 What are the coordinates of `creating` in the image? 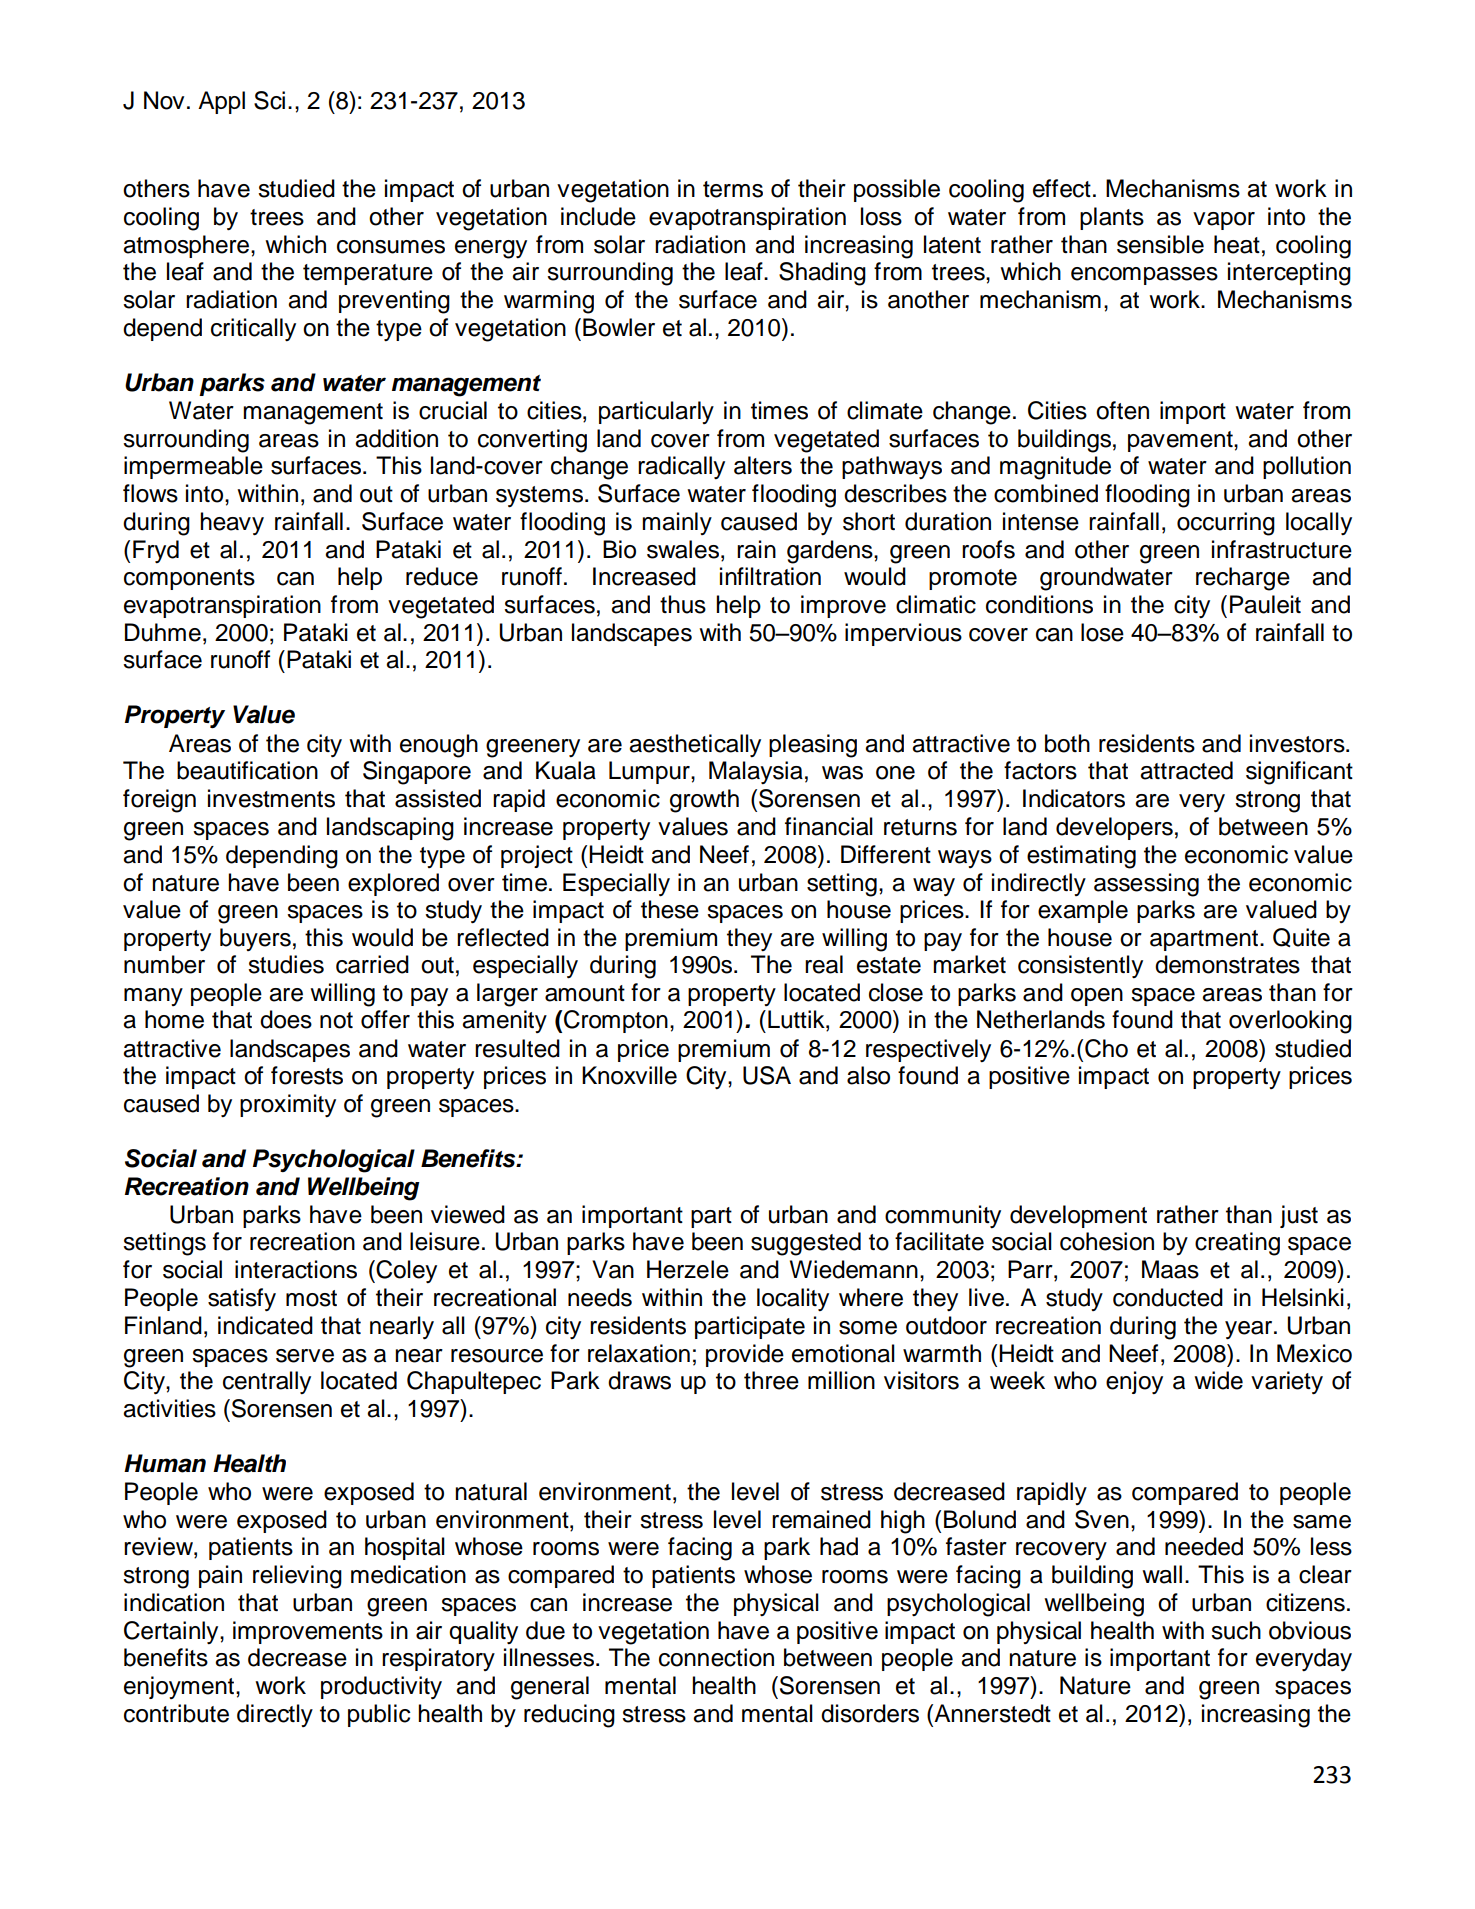 It's located at (1237, 1244).
